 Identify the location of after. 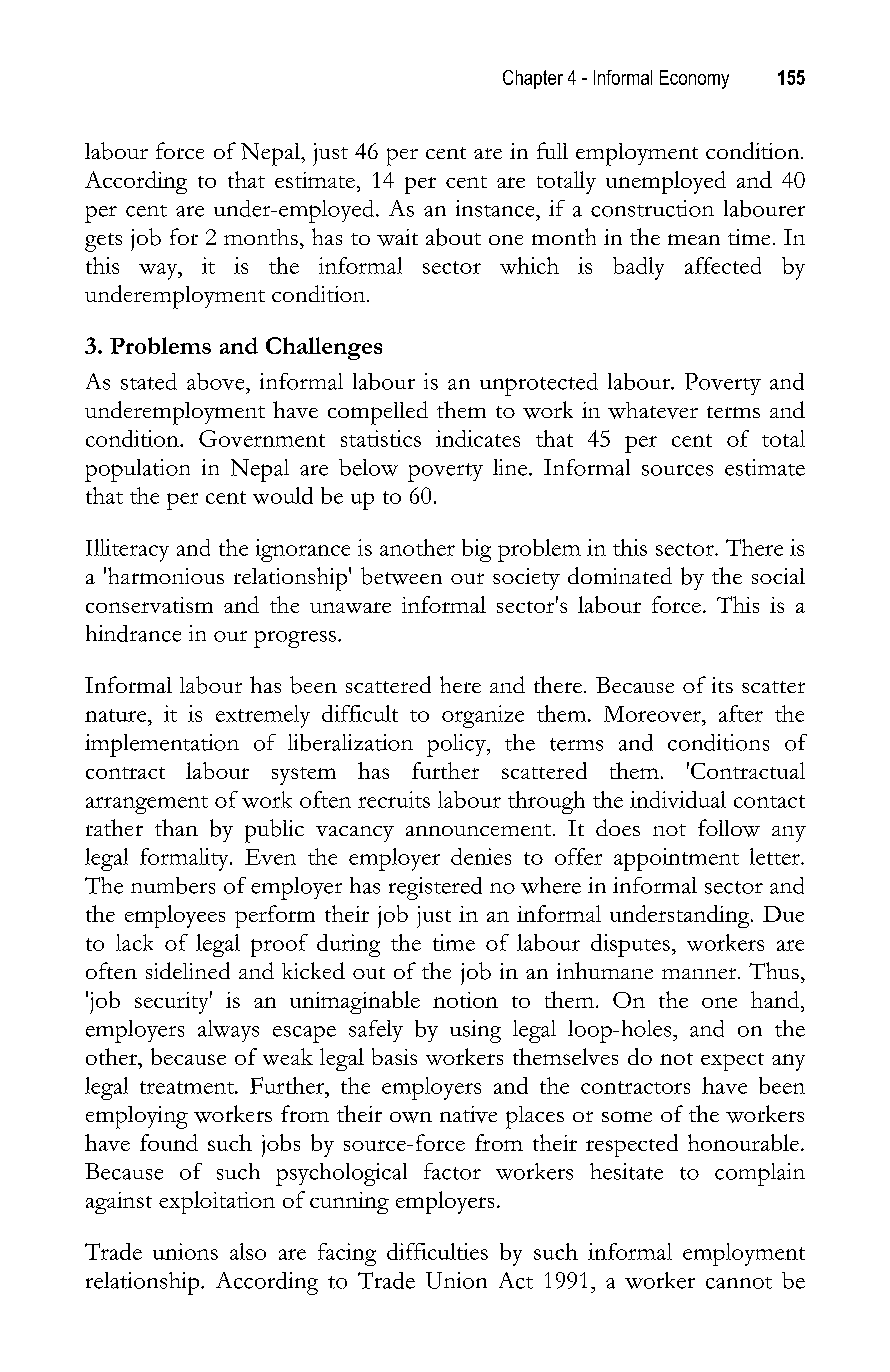
(741, 713).
